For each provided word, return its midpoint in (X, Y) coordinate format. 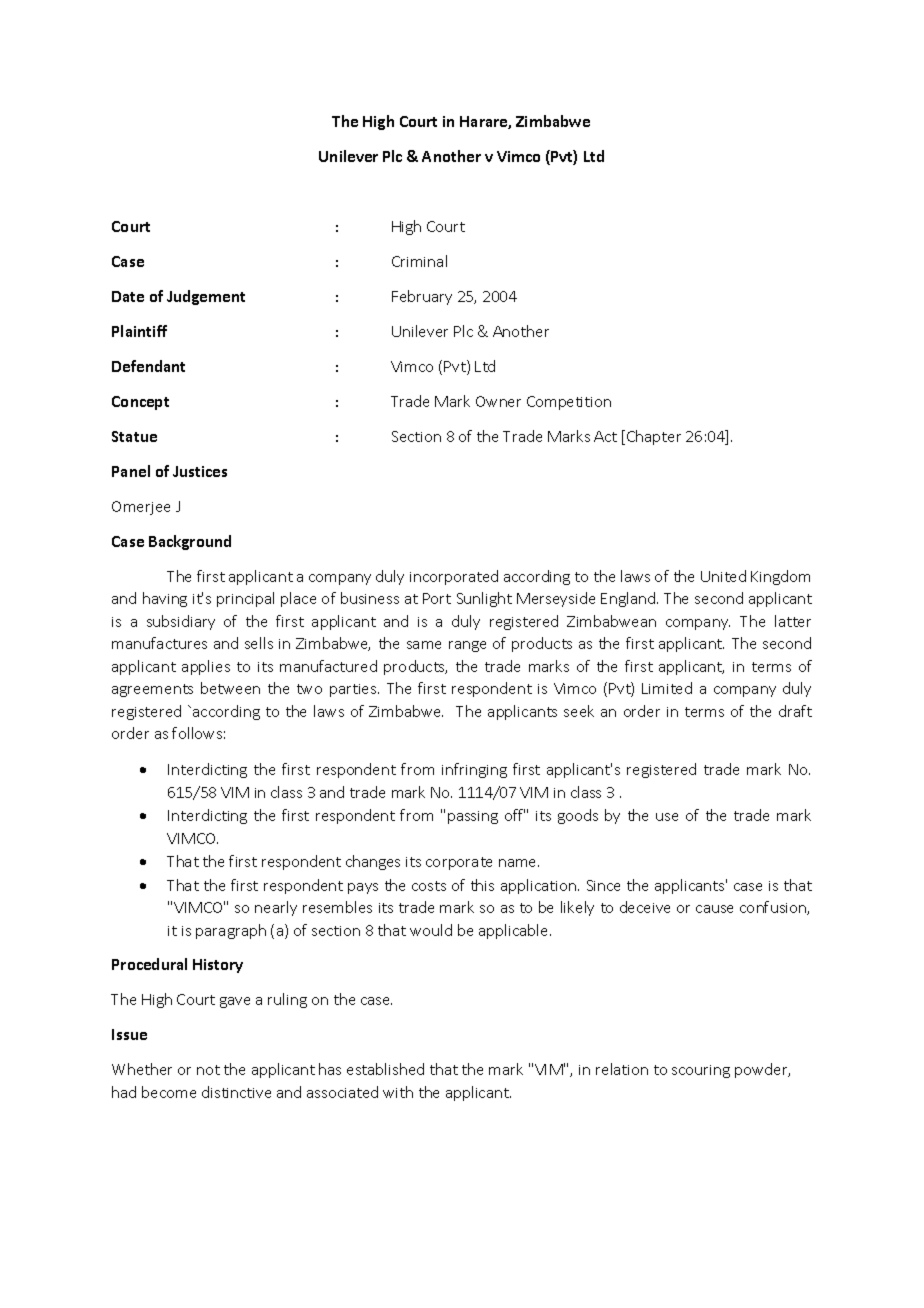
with (398, 1092)
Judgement (206, 297)
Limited (667, 688)
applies (206, 667)
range (467, 646)
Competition (569, 403)
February (422, 297)
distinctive (236, 1092)
